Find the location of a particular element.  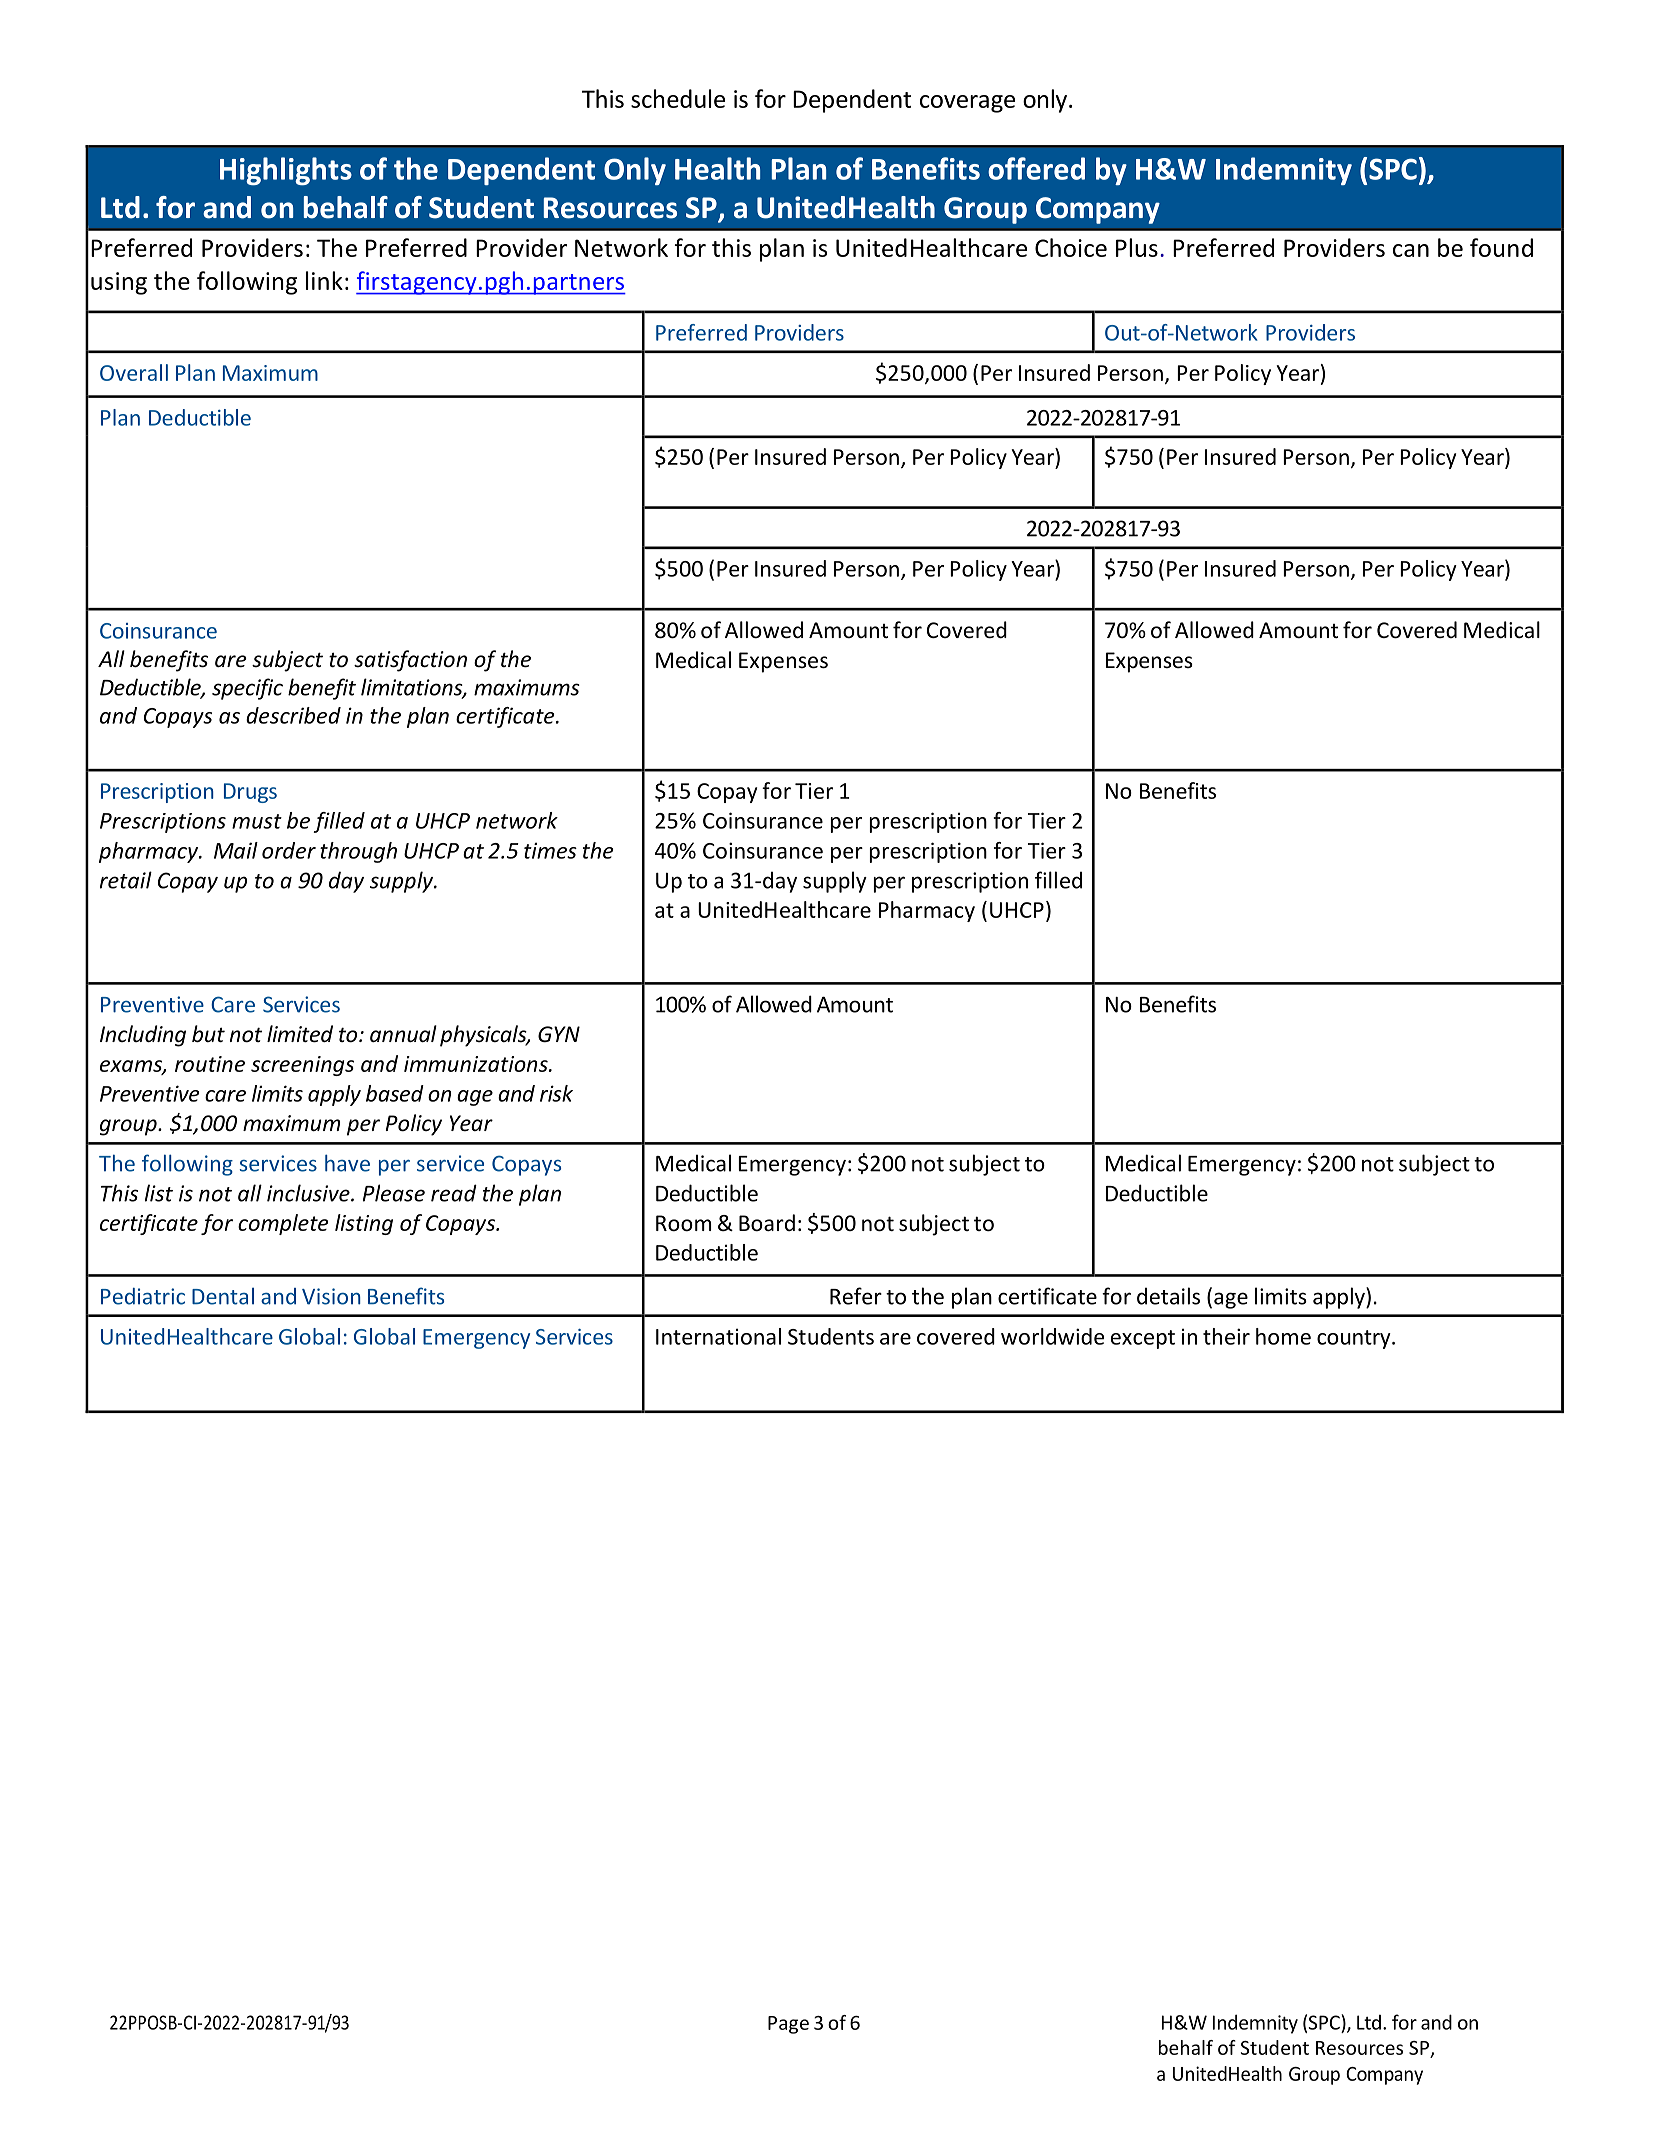

satisfaction is located at coordinates (410, 661).
